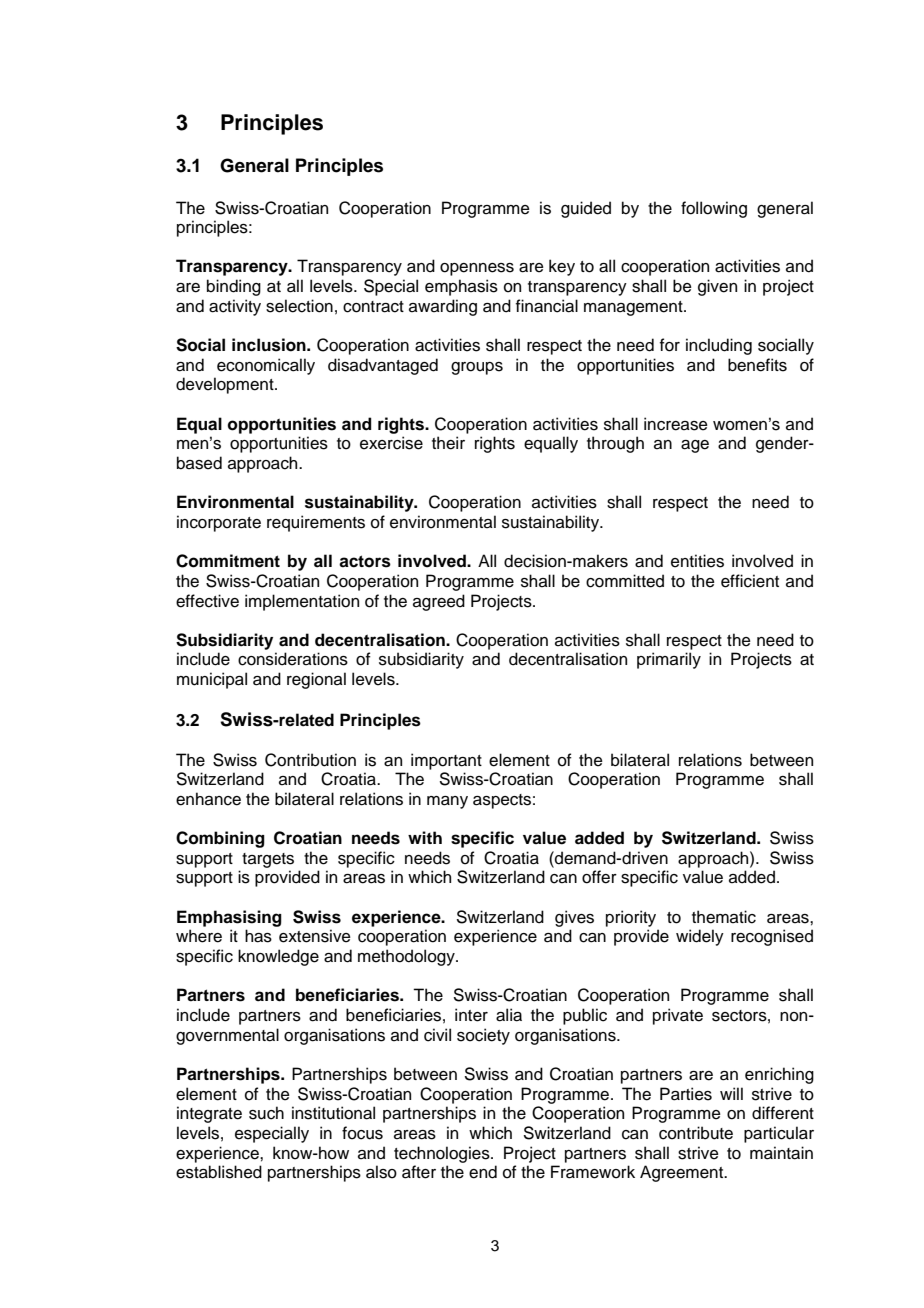  What do you see at coordinates (676, 424) in the screenshot?
I see `increase` at bounding box center [676, 424].
